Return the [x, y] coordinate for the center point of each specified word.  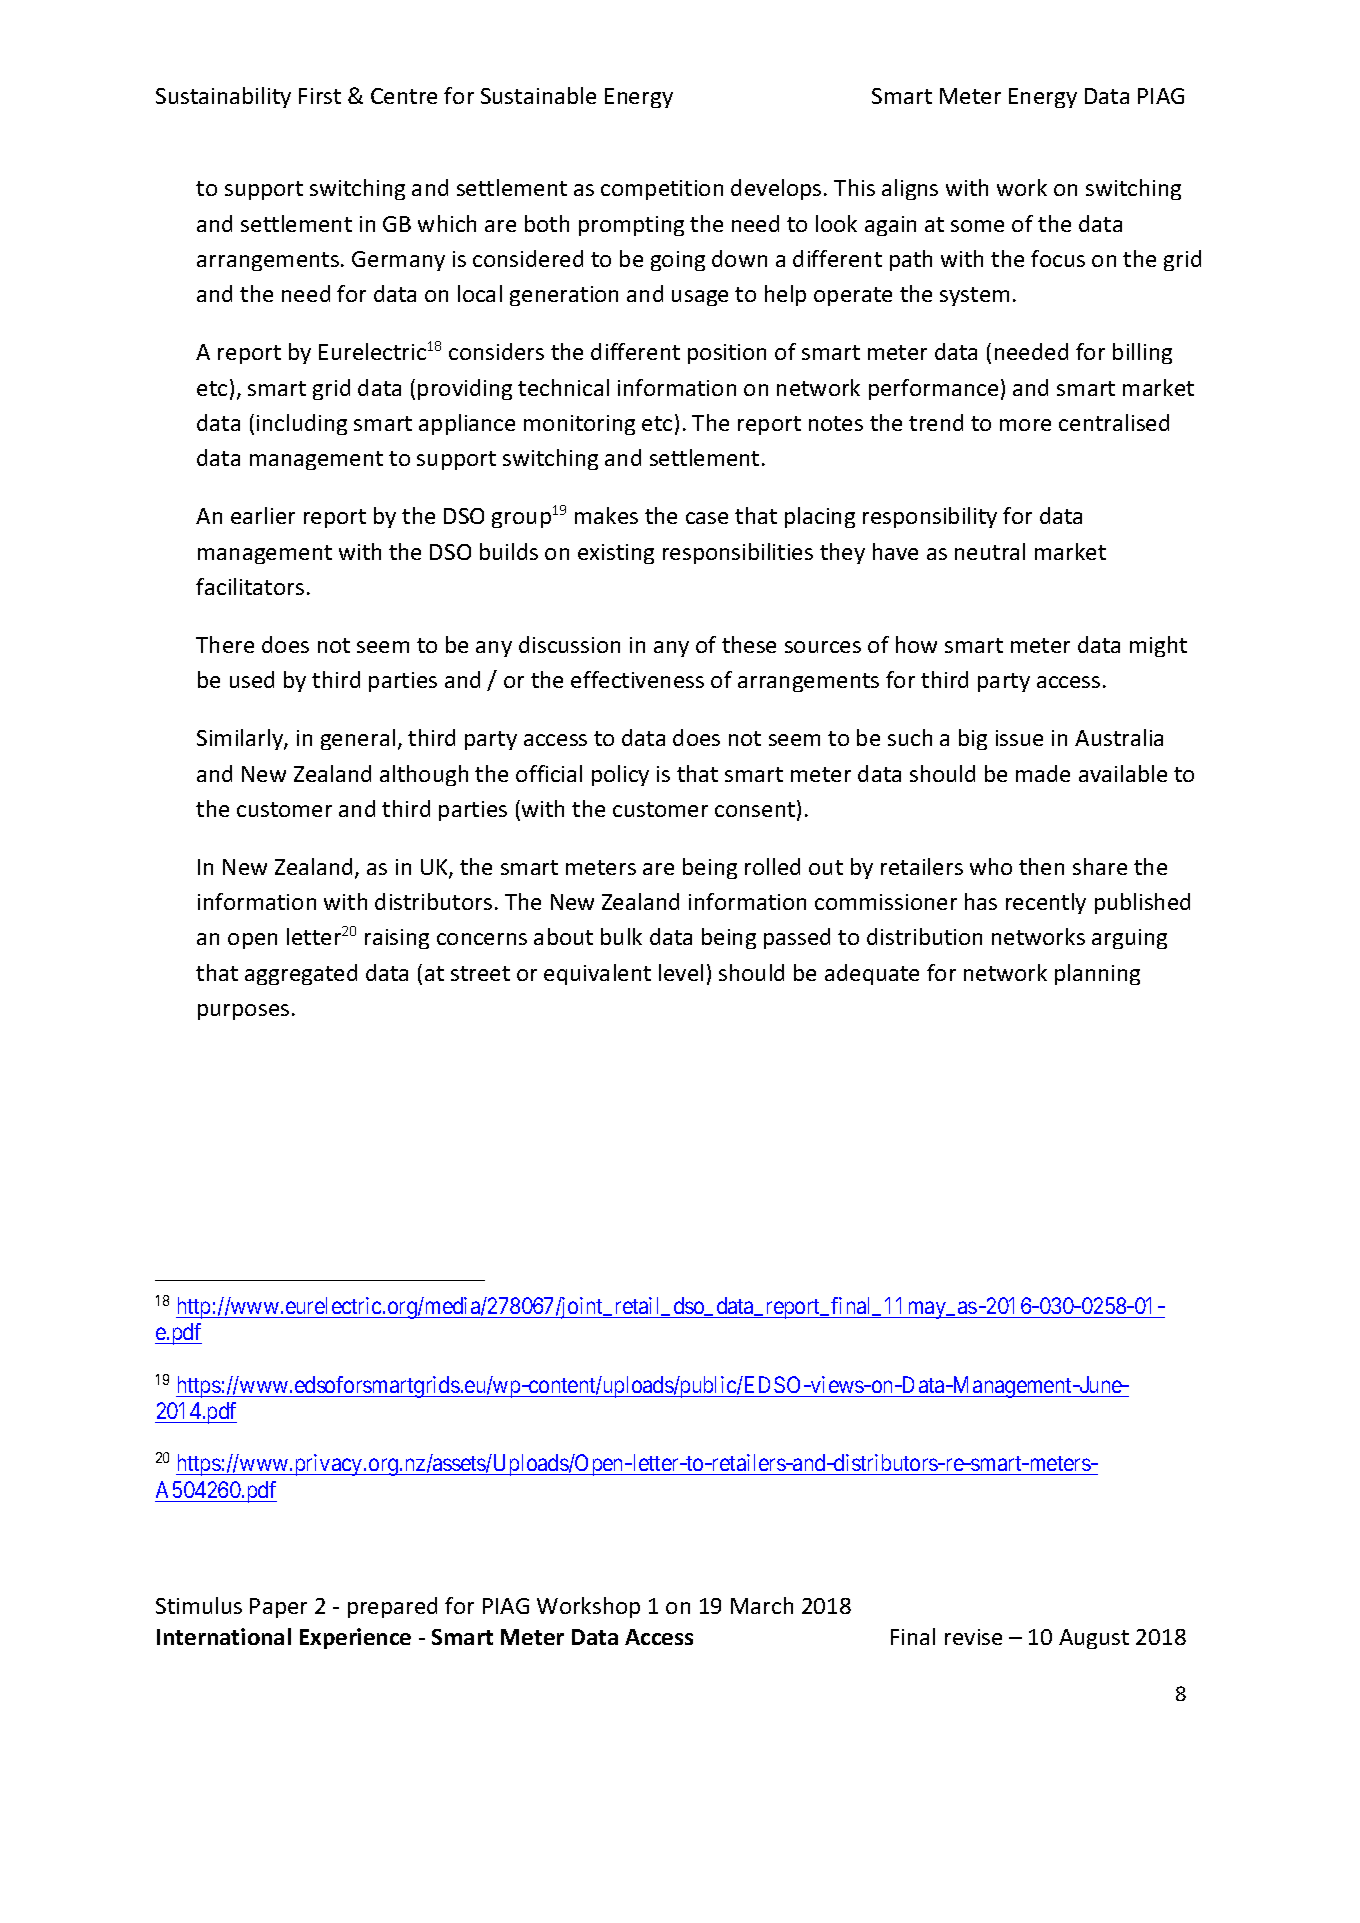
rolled [772, 866]
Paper [278, 1608]
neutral [990, 551]
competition [662, 190]
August [1094, 1639]
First [320, 96]
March [762, 1605]
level [681, 972]
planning [1097, 974]
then [1041, 866]
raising [397, 939]
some [977, 226]
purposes [243, 1012]
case [707, 518]
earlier [263, 515]
